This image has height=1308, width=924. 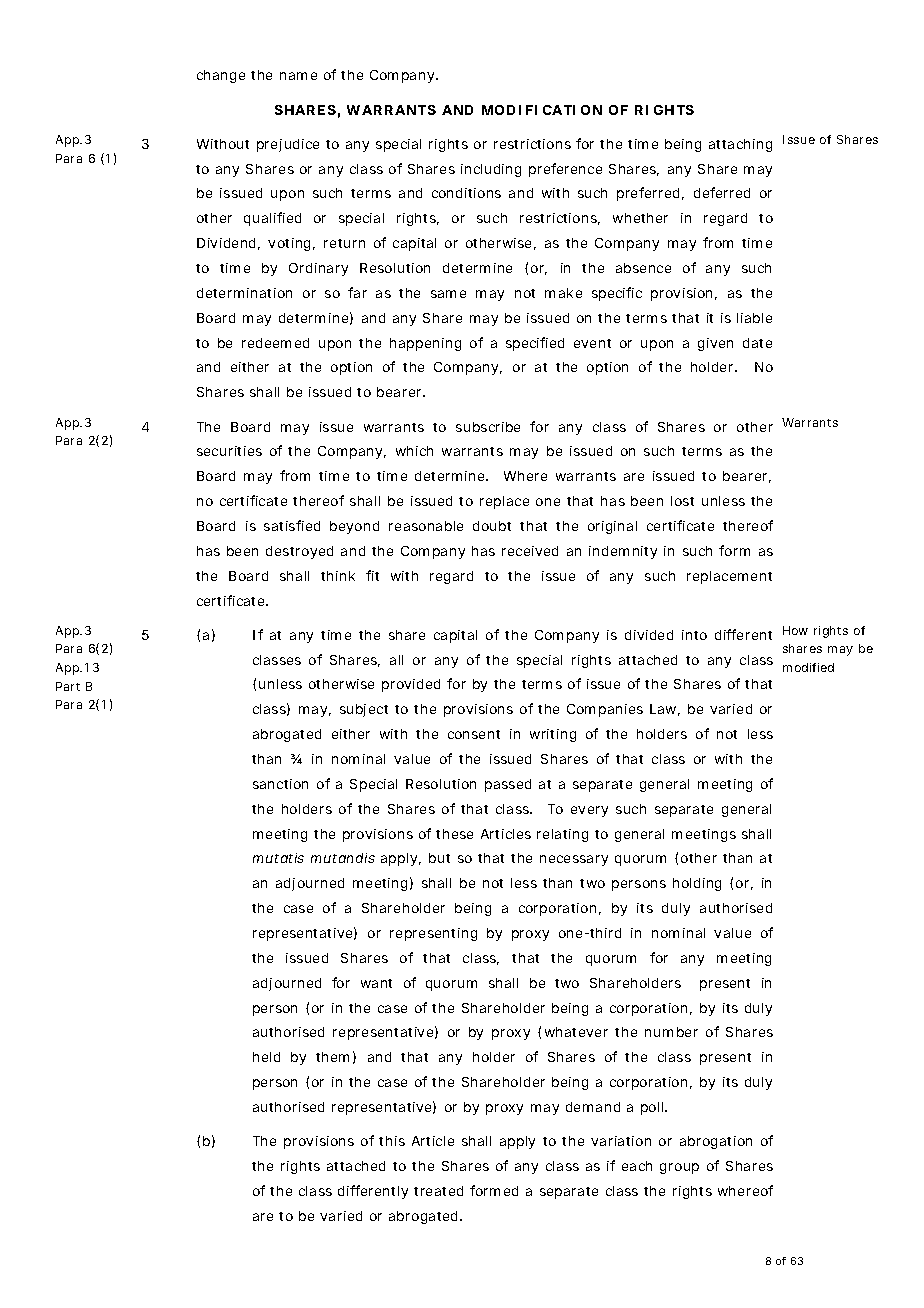 What do you see at coordinates (221, 76) in the image?
I see `change` at bounding box center [221, 76].
